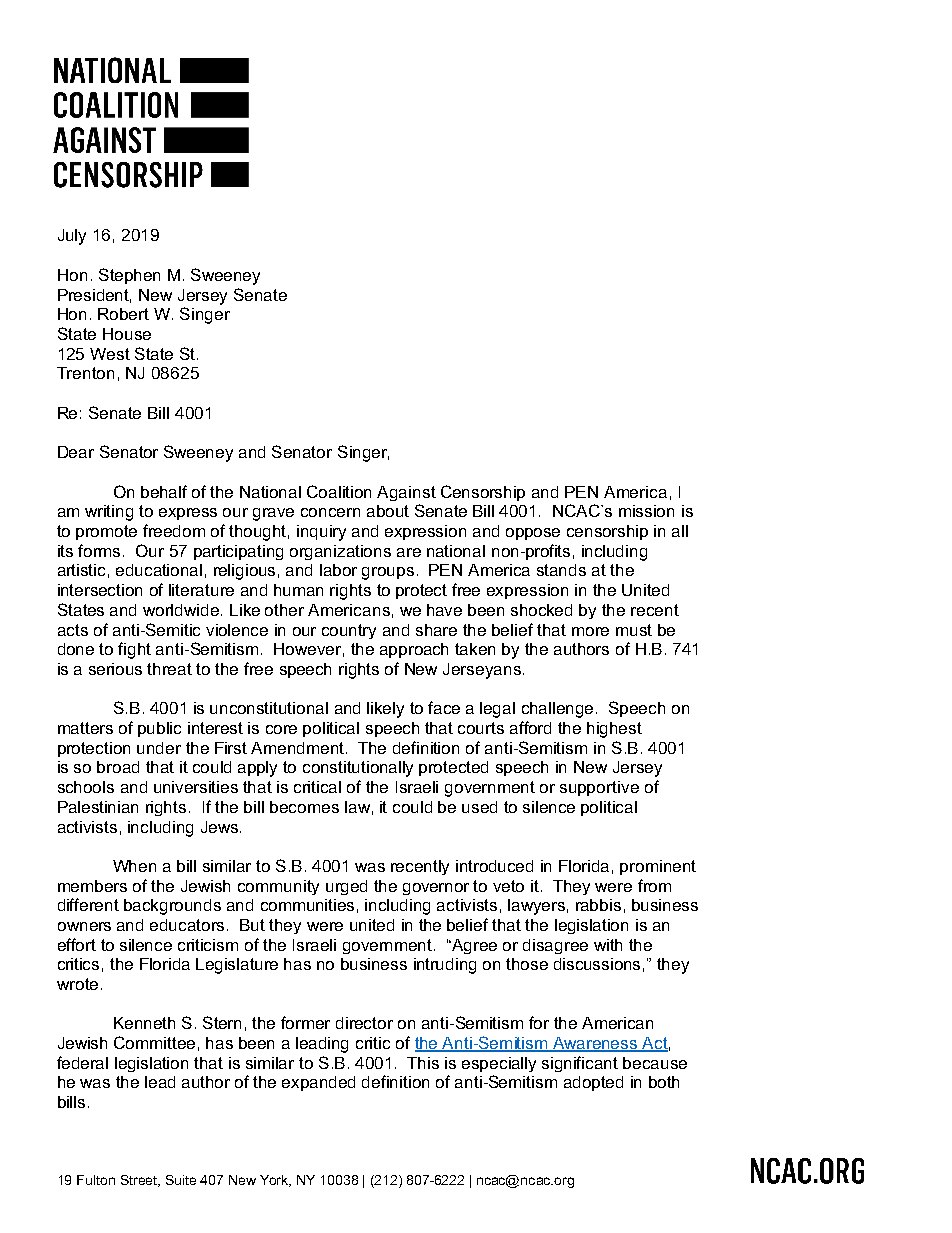 This page has width=952, height=1233. I want to click on rabbis, so click(598, 905).
